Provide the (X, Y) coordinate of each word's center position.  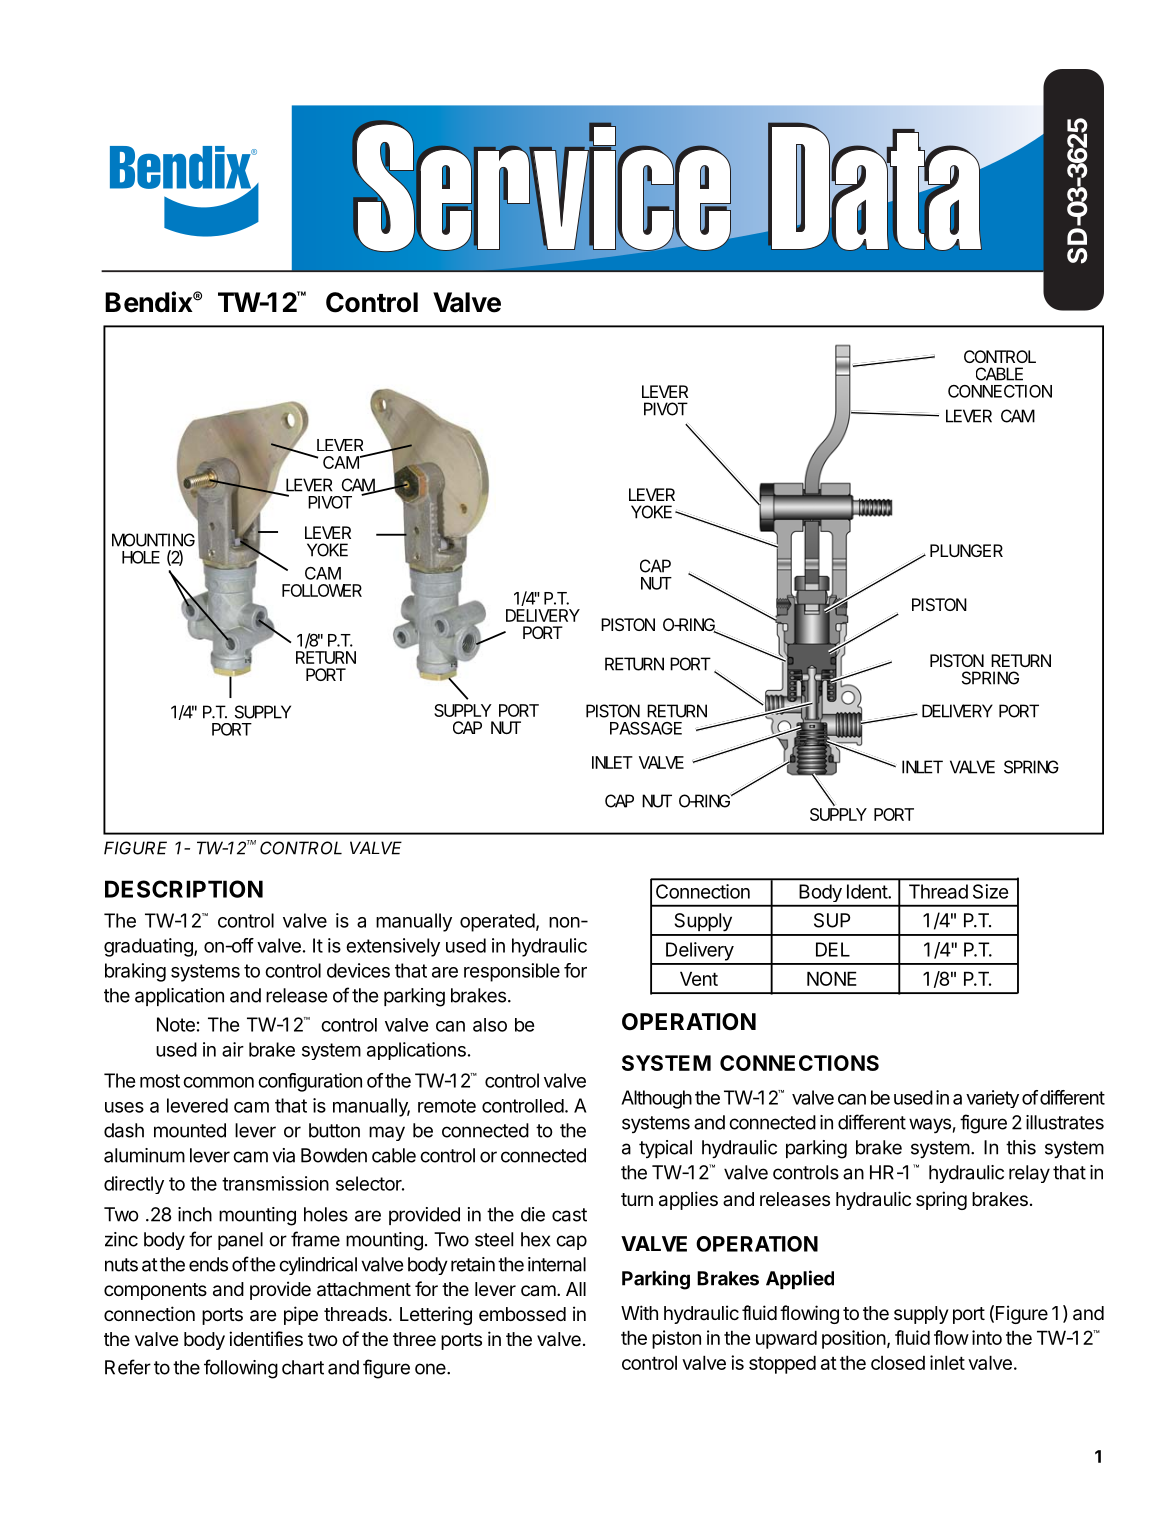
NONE (832, 978)
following (241, 1369)
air (233, 1049)
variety (992, 1099)
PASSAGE (646, 728)
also (490, 1025)
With (639, 1312)
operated (497, 922)
